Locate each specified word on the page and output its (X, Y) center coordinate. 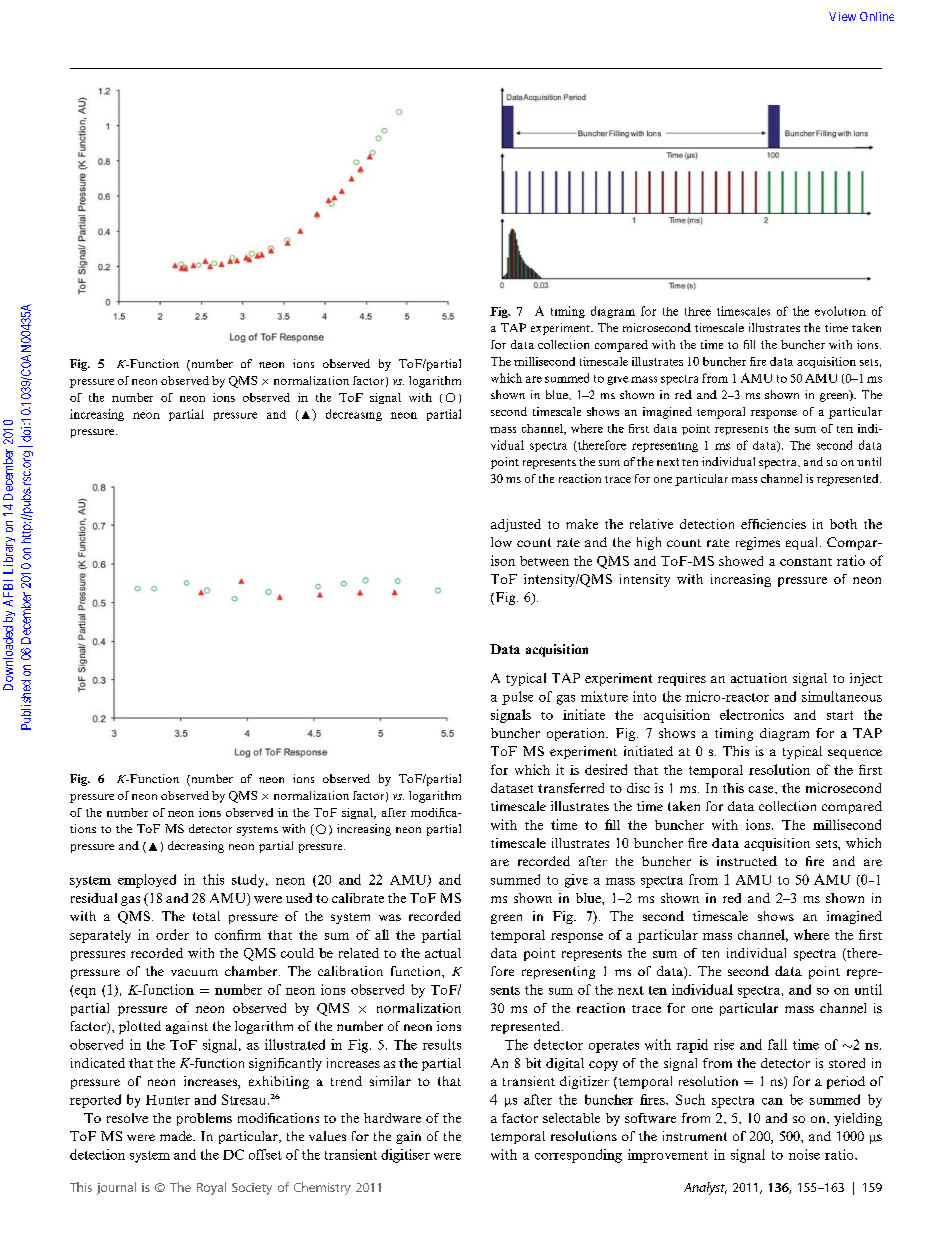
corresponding (578, 1156)
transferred (571, 788)
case (762, 789)
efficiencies (773, 524)
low (501, 542)
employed (147, 881)
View (842, 16)
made (177, 1136)
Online (877, 16)
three (698, 311)
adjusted (516, 525)
